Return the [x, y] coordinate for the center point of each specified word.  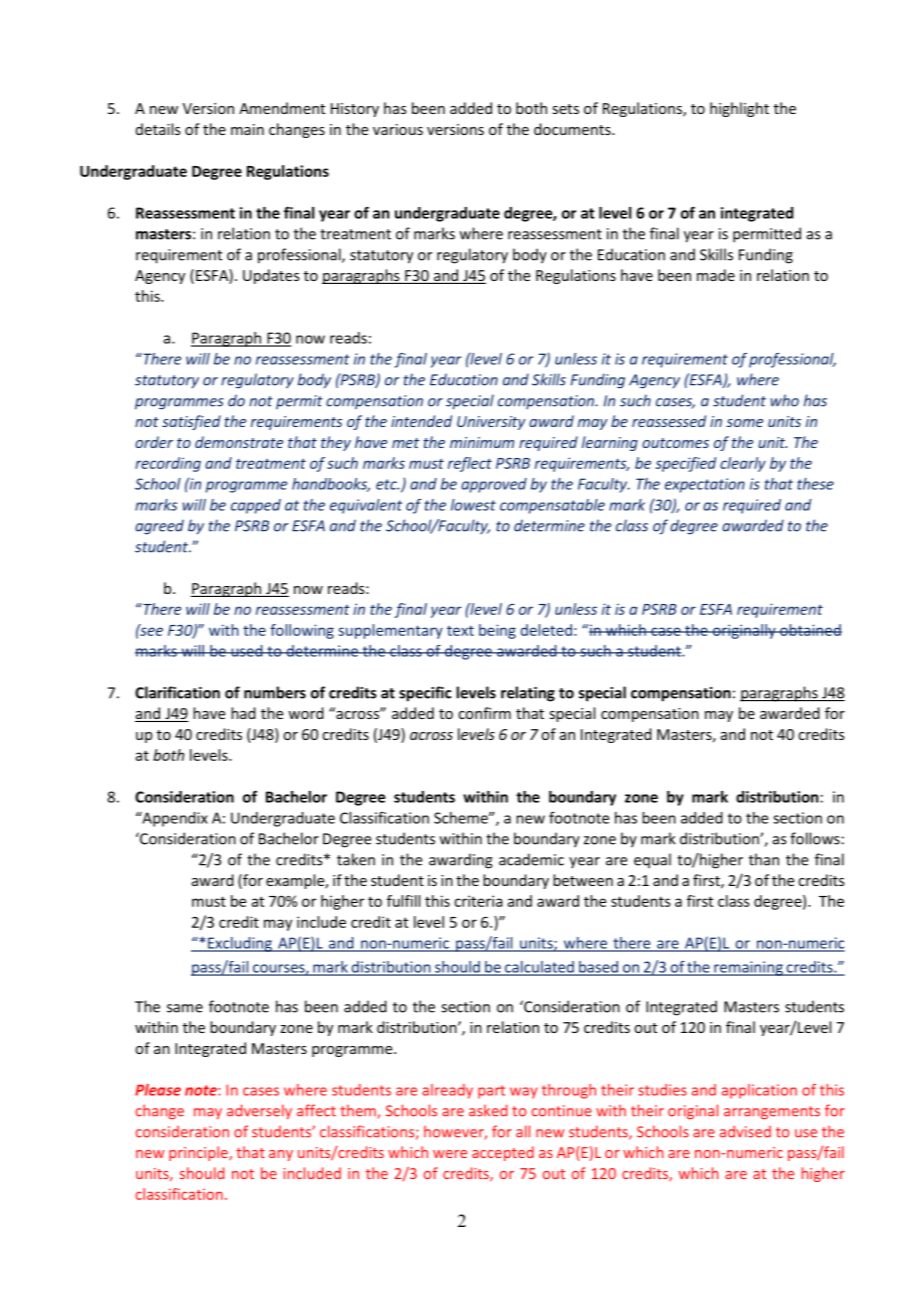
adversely [259, 1111]
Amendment [282, 108]
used [247, 651]
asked [488, 1110]
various [398, 129]
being [497, 631]
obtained [810, 630]
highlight [739, 109]
